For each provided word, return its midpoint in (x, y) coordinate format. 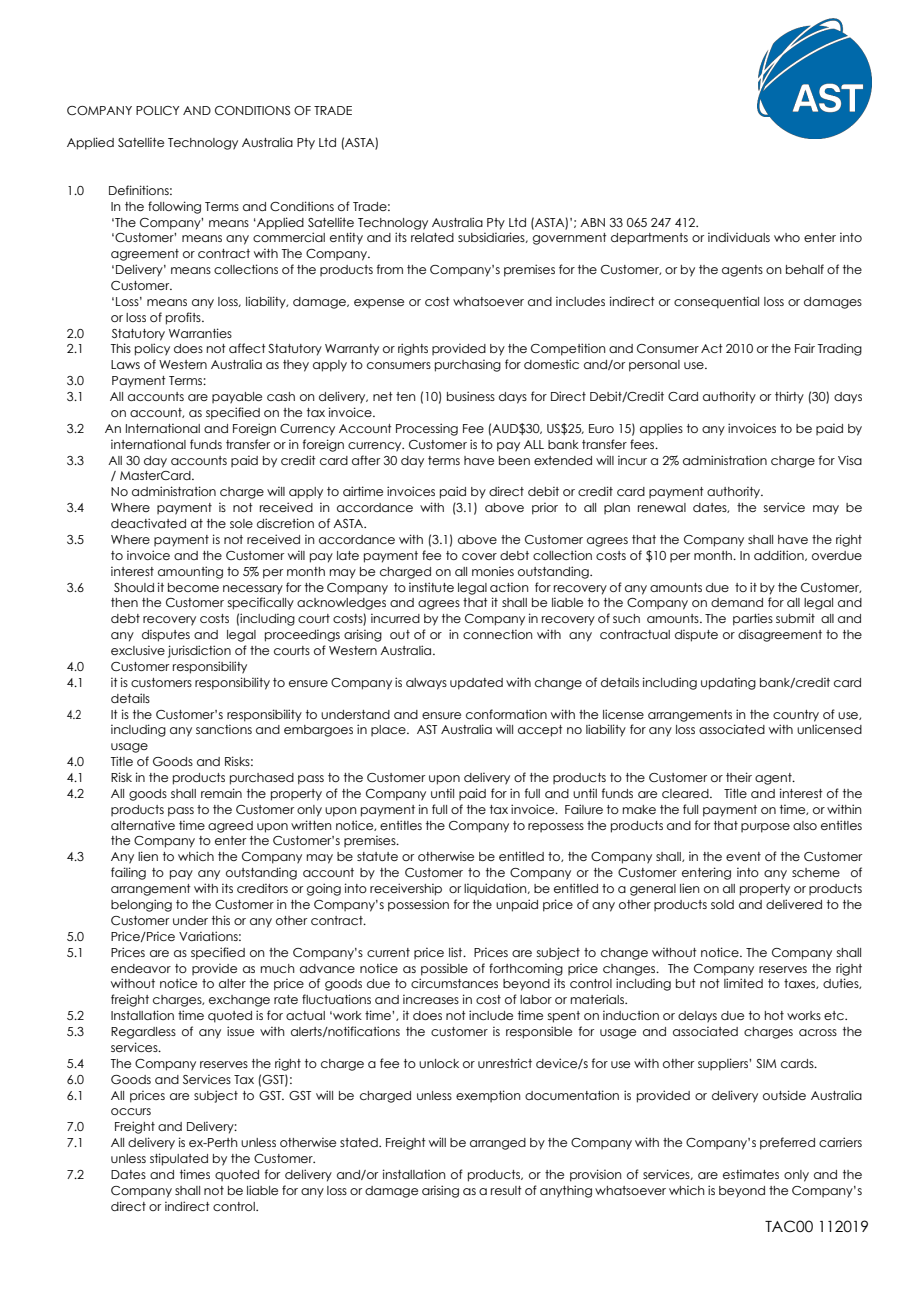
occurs (131, 1111)
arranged (498, 1144)
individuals (739, 237)
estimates (751, 1174)
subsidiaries (492, 237)
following (174, 207)
